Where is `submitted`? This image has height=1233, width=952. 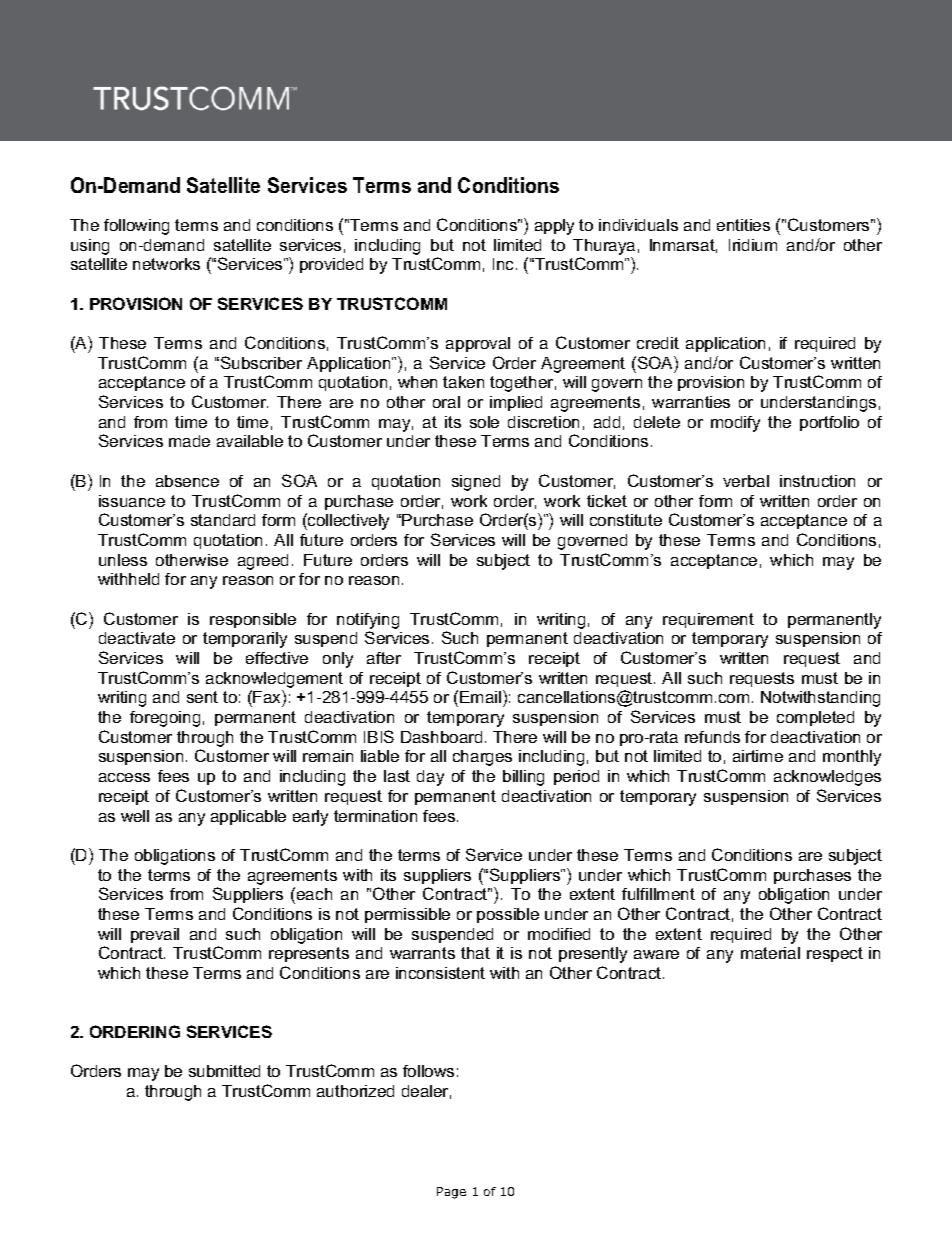 submitted is located at coordinates (224, 1071).
